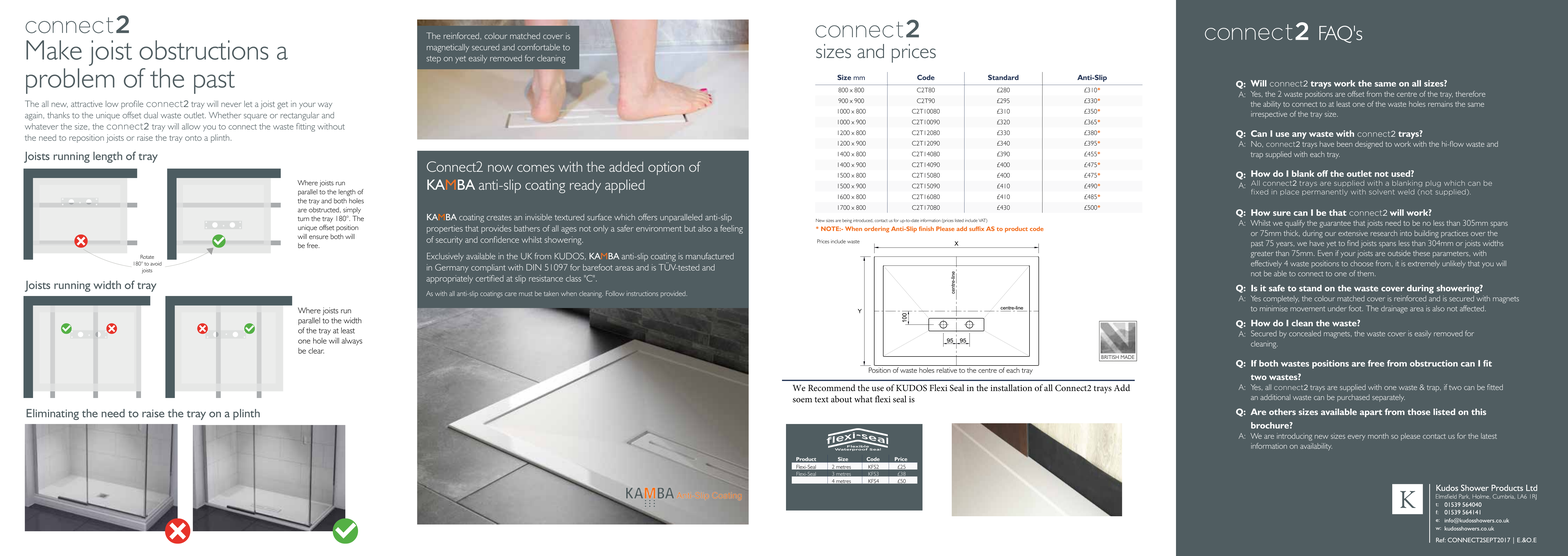  Describe the element at coordinates (193, 138) in the document. I see `onto` at that location.
